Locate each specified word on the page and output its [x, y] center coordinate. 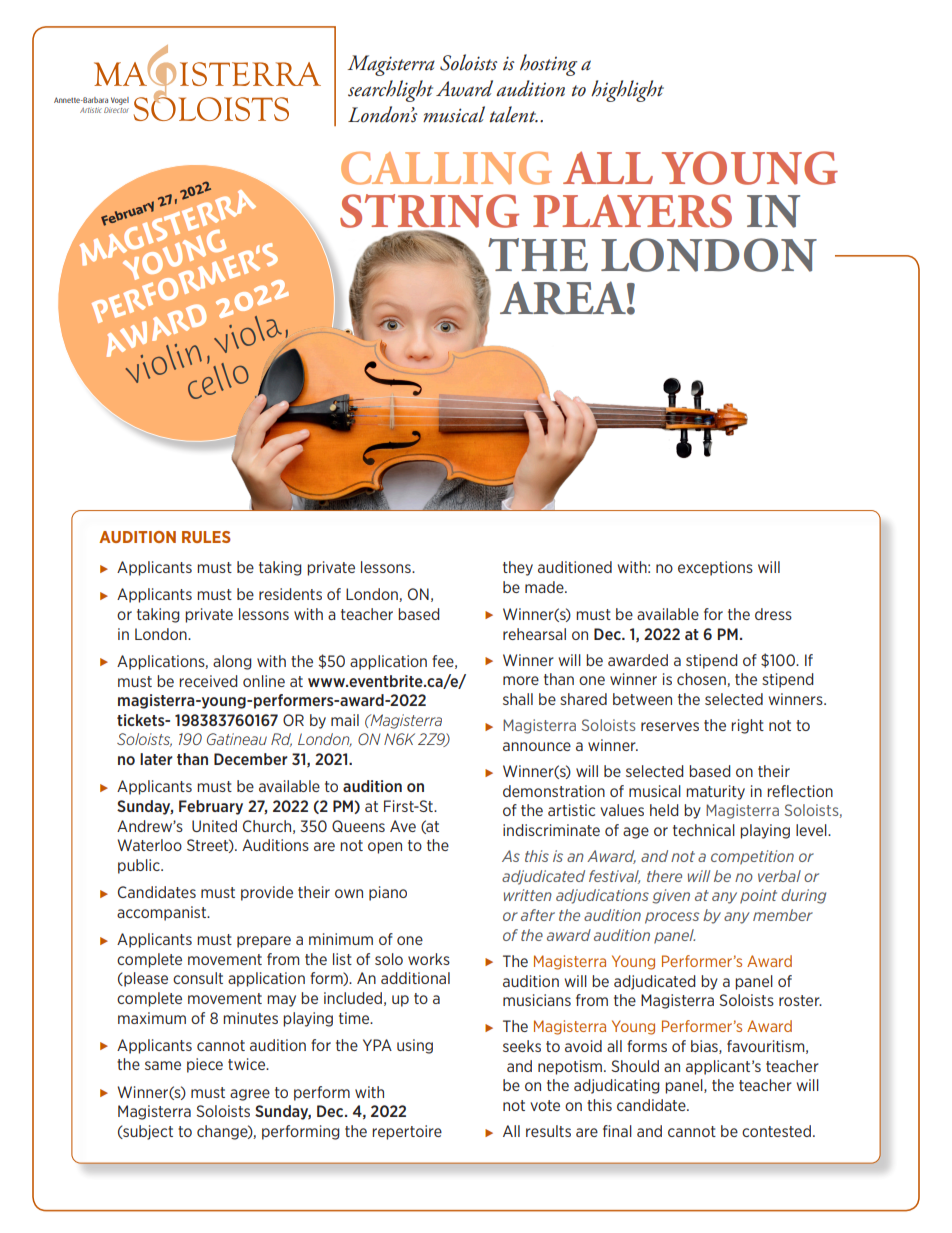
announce [537, 746]
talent [514, 114]
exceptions [715, 568]
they [518, 568]
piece [205, 1065]
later [156, 759]
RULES [206, 537]
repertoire [407, 1132]
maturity [715, 792]
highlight [627, 91]
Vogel [120, 101]
